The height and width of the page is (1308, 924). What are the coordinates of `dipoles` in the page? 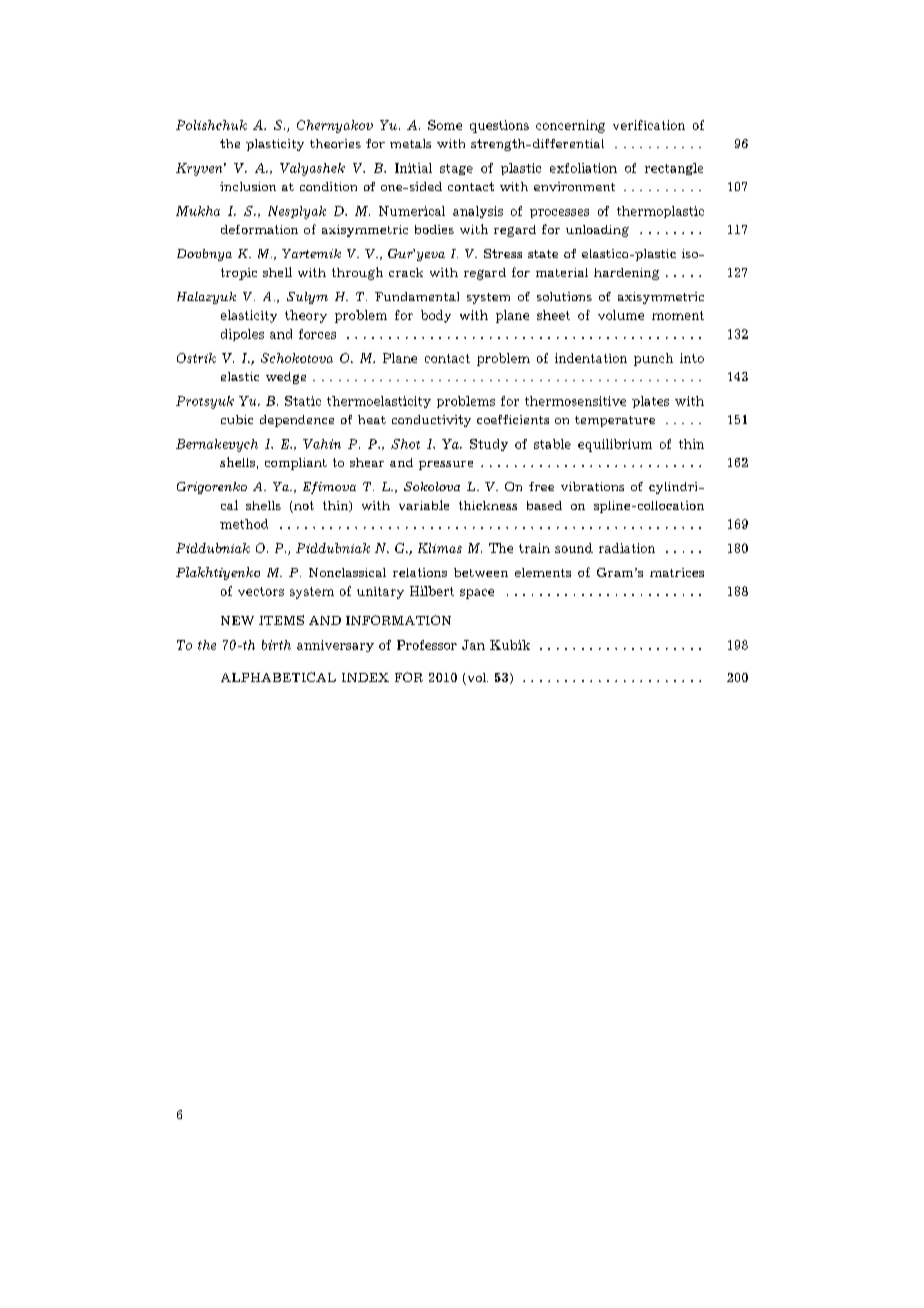 It's located at (242, 335).
